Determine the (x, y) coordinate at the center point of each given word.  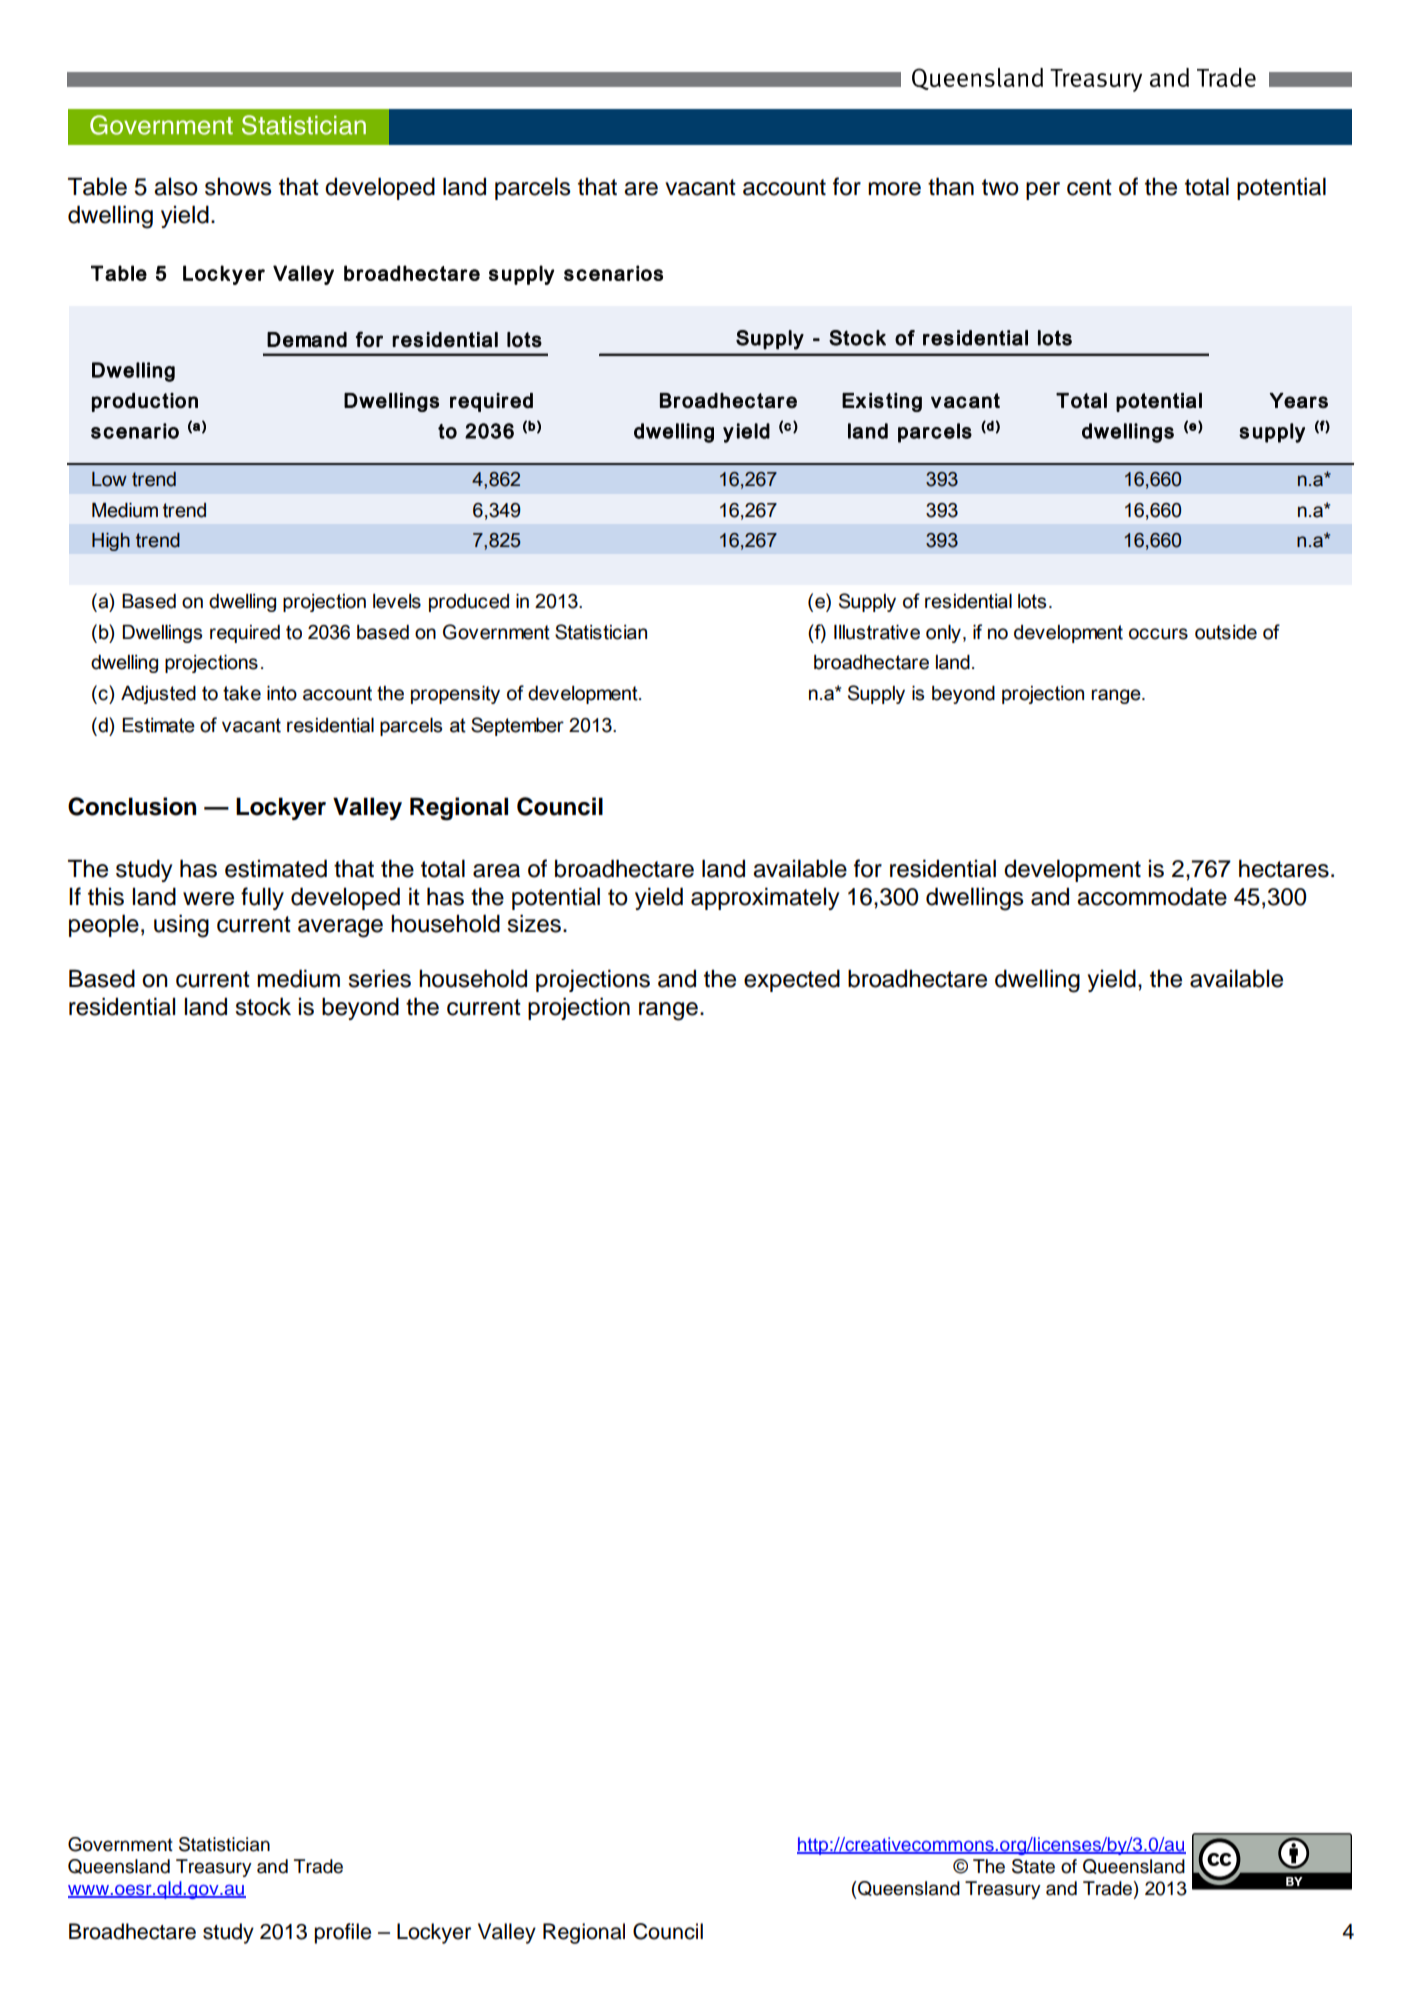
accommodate (1152, 896)
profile (342, 1933)
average (340, 928)
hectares (1284, 868)
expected (792, 980)
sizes (534, 923)
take (242, 693)
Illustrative (877, 632)
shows (238, 186)
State (1033, 1866)
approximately (765, 898)
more (894, 189)
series (379, 978)
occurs (1158, 634)
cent (1089, 187)
